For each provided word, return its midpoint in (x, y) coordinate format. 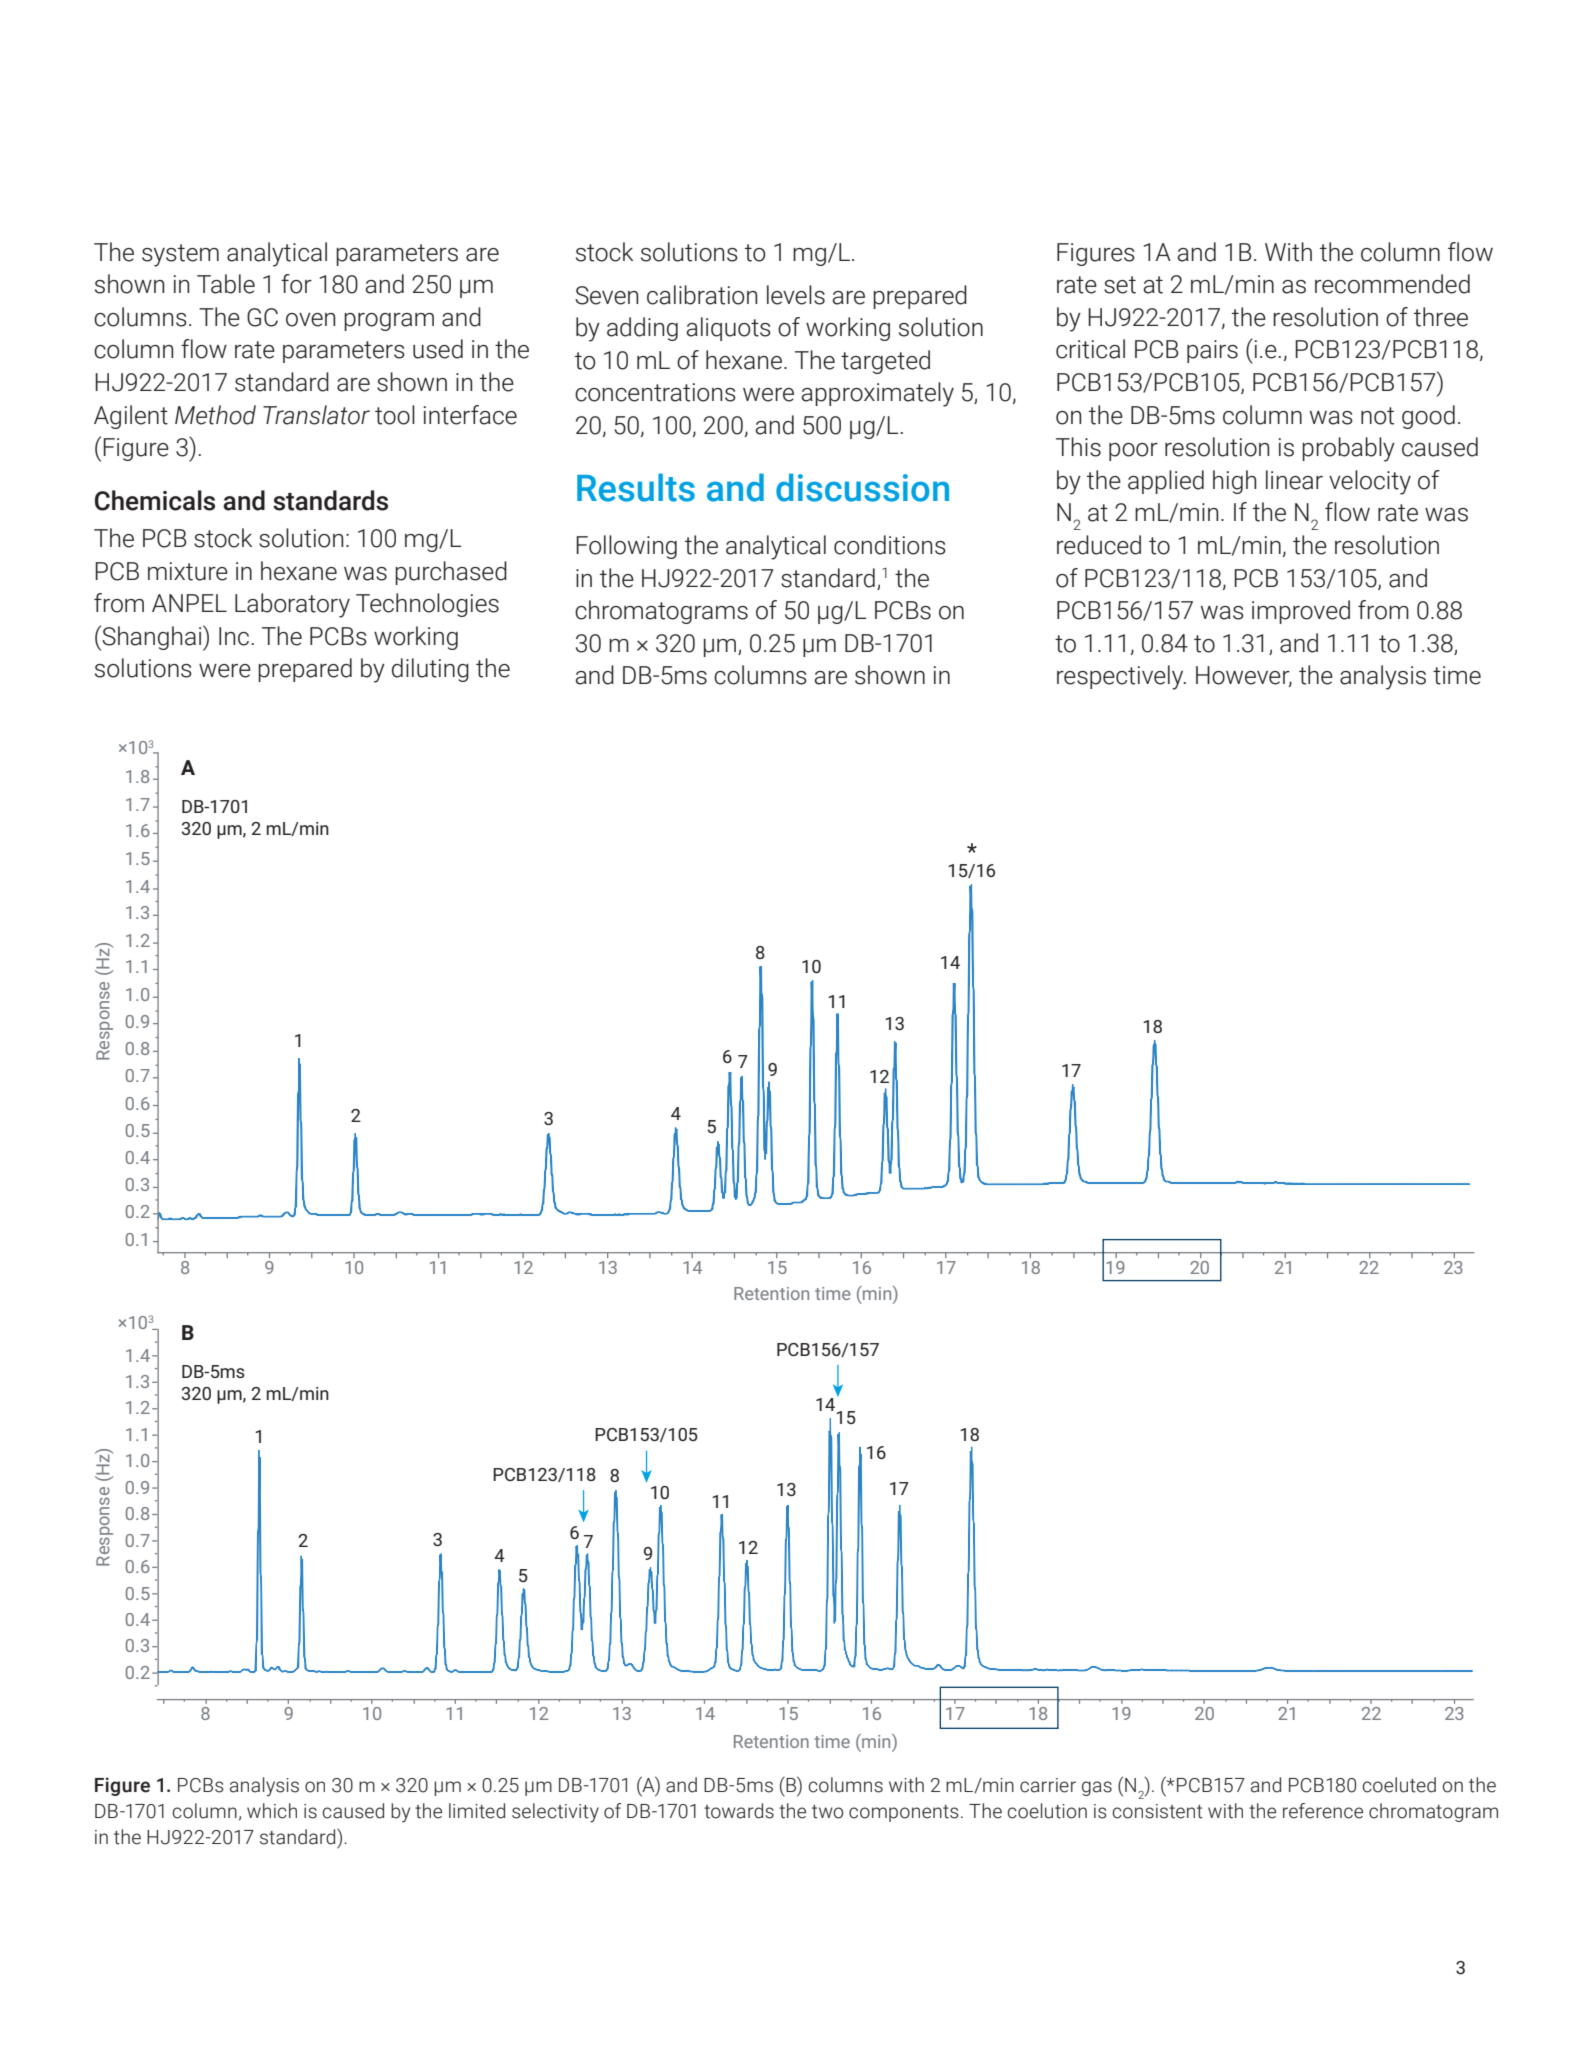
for (296, 284)
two (827, 1812)
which (272, 1811)
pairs (1212, 351)
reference (1323, 1811)
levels (796, 295)
